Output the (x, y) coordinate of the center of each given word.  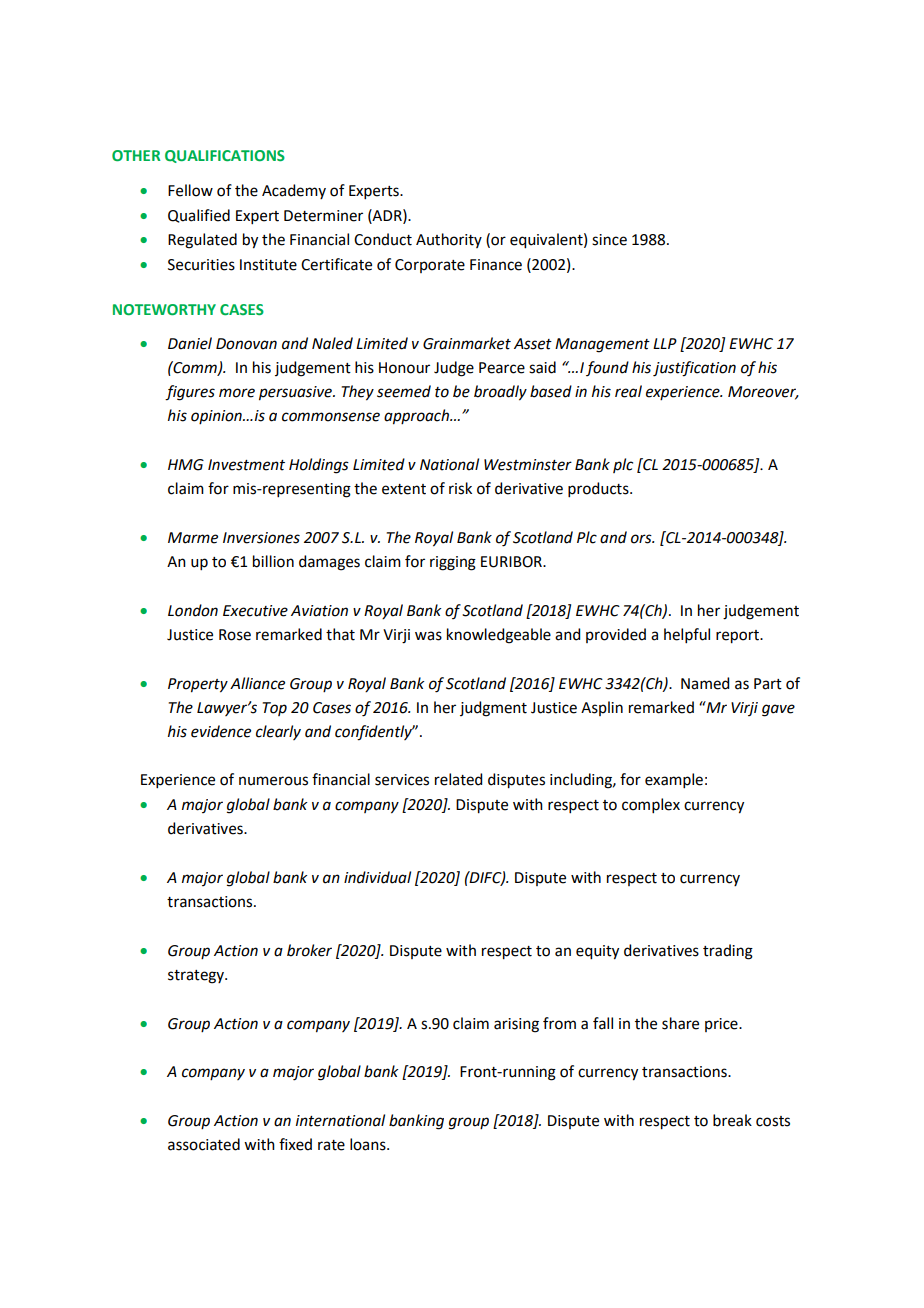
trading (728, 952)
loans (369, 1144)
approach (417, 417)
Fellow (190, 190)
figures (190, 393)
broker (309, 950)
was (428, 636)
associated (204, 1144)
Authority (449, 240)
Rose (235, 635)
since (609, 240)
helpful (687, 635)
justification (694, 369)
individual (377, 877)
